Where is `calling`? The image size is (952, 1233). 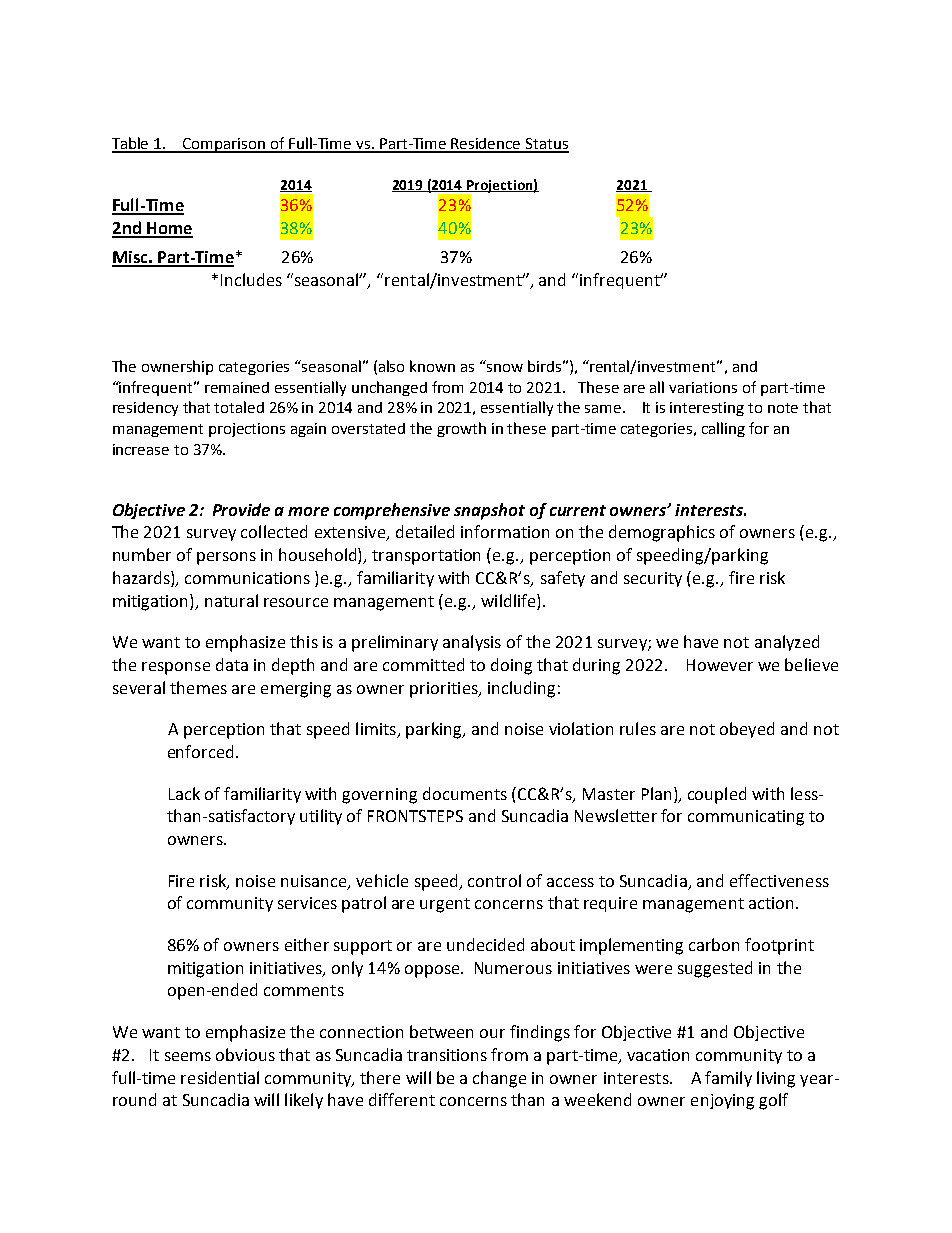 calling is located at coordinates (723, 429).
